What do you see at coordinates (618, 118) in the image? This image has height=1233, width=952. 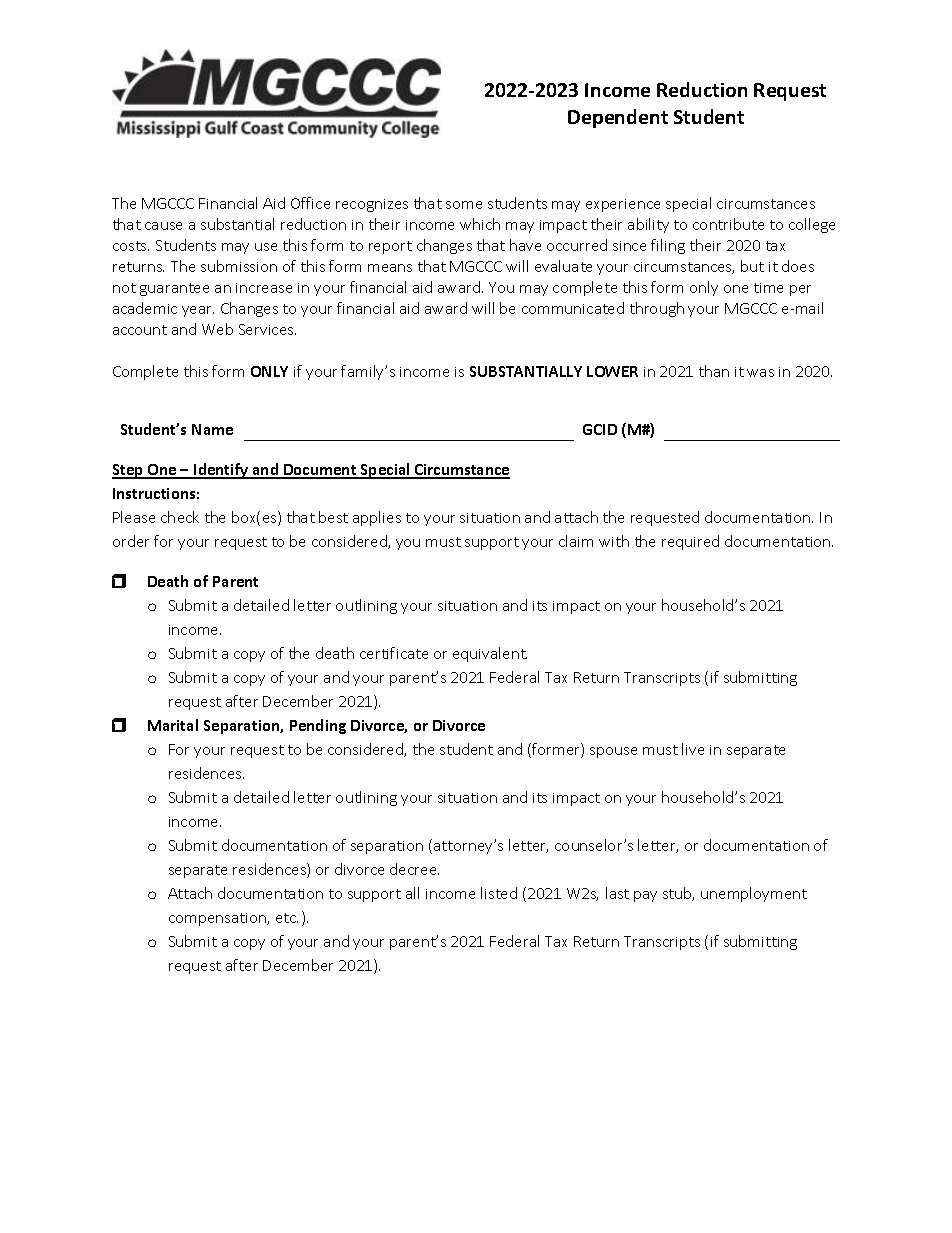 I see `Dependent` at bounding box center [618, 118].
